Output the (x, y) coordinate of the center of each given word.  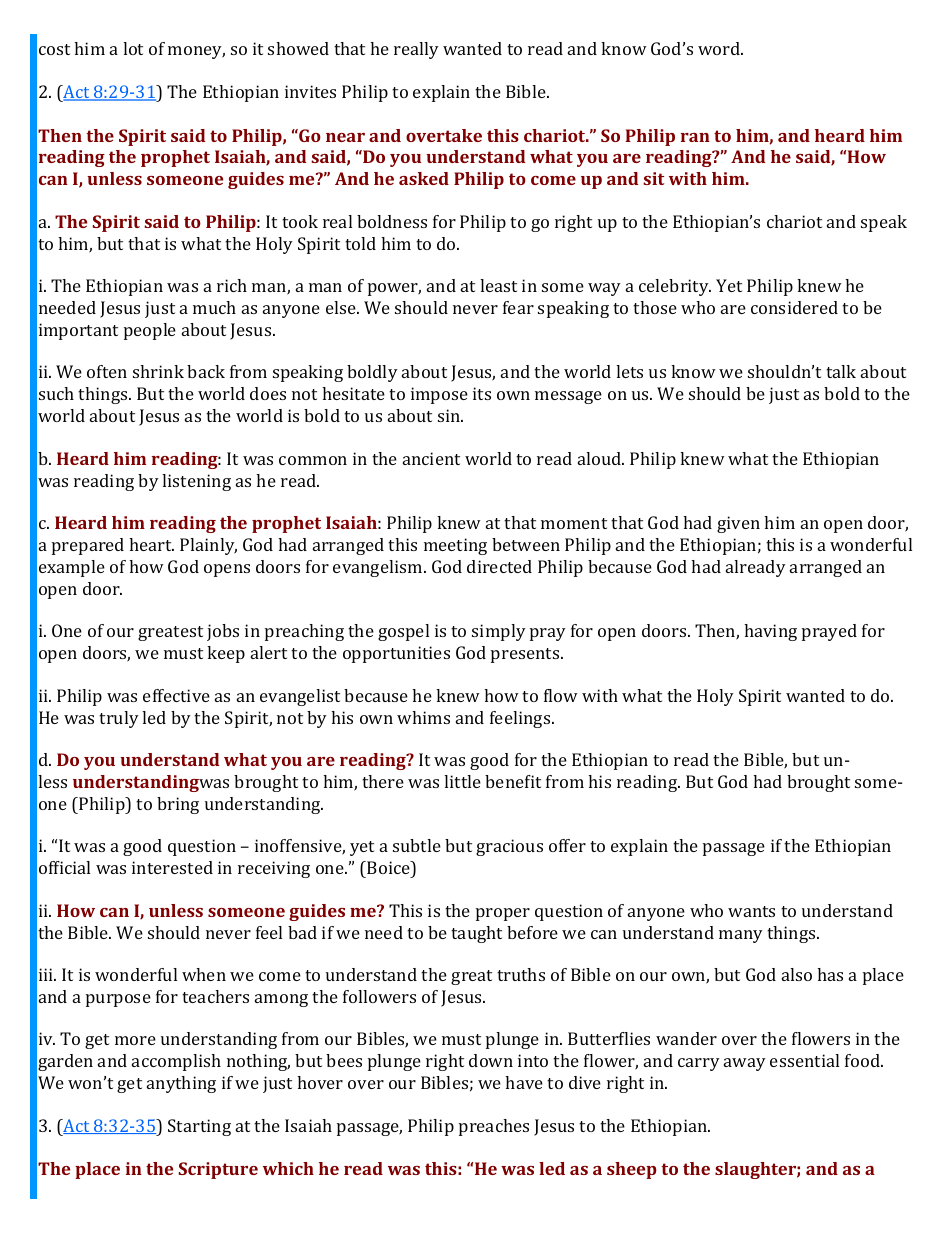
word (720, 48)
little (462, 781)
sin (450, 415)
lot (133, 48)
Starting (199, 1127)
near (345, 137)
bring (178, 805)
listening (196, 482)
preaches (494, 1127)
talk (841, 371)
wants (751, 911)
